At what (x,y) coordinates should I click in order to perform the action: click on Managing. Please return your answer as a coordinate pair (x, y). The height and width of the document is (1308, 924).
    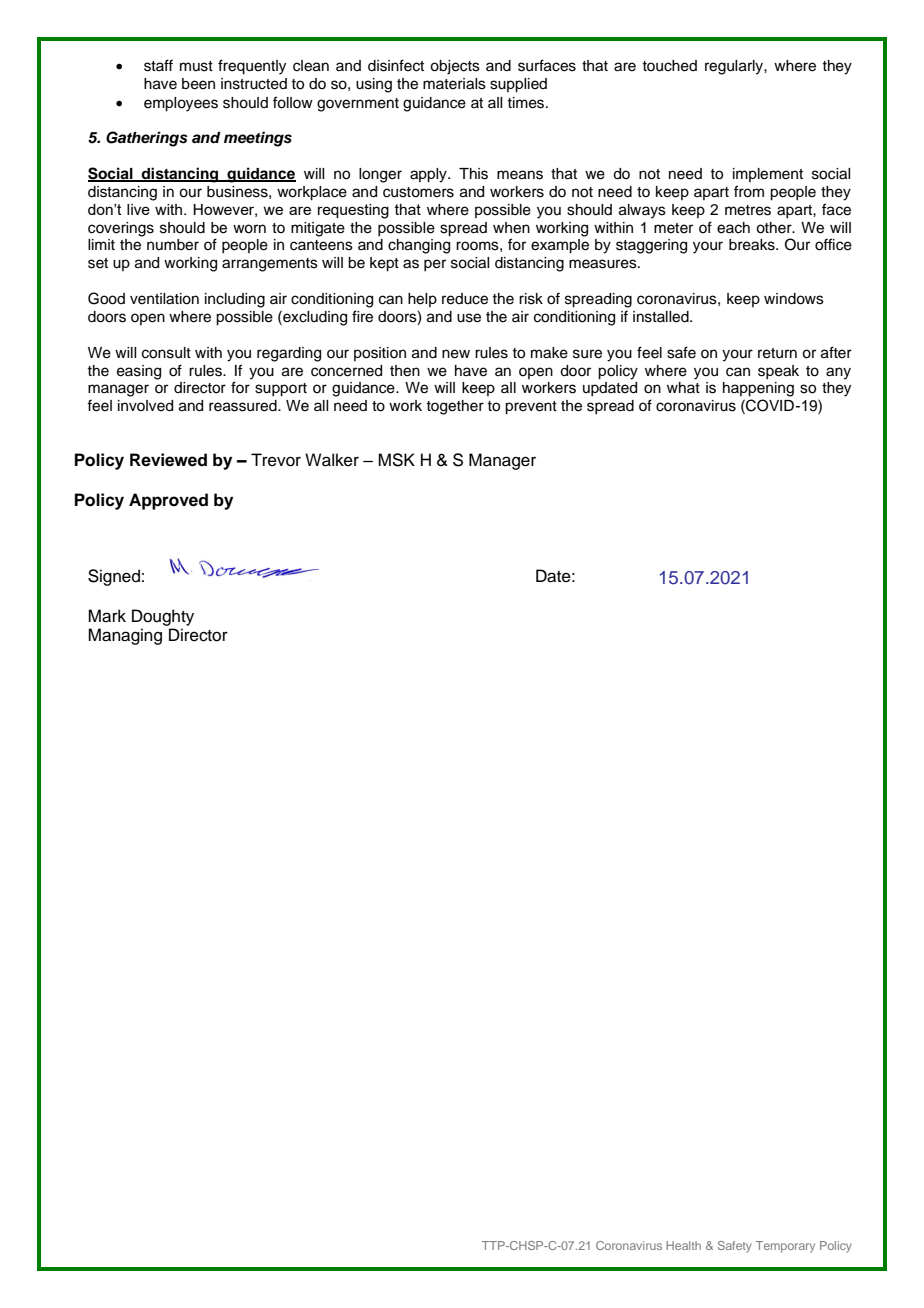
    Looking at the image, I should click on (125, 636).
